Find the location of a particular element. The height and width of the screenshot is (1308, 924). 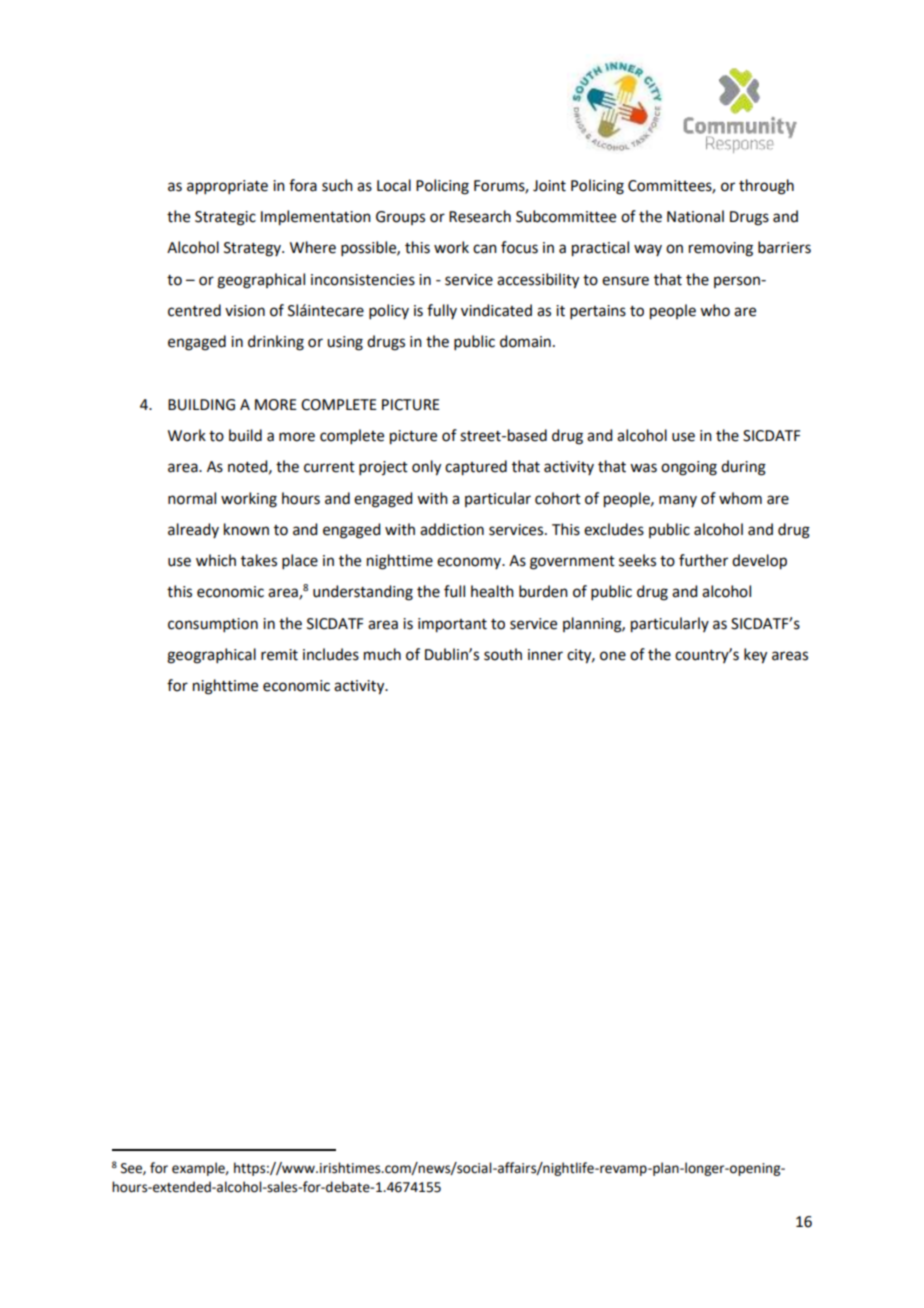

south is located at coordinates (503, 654).
